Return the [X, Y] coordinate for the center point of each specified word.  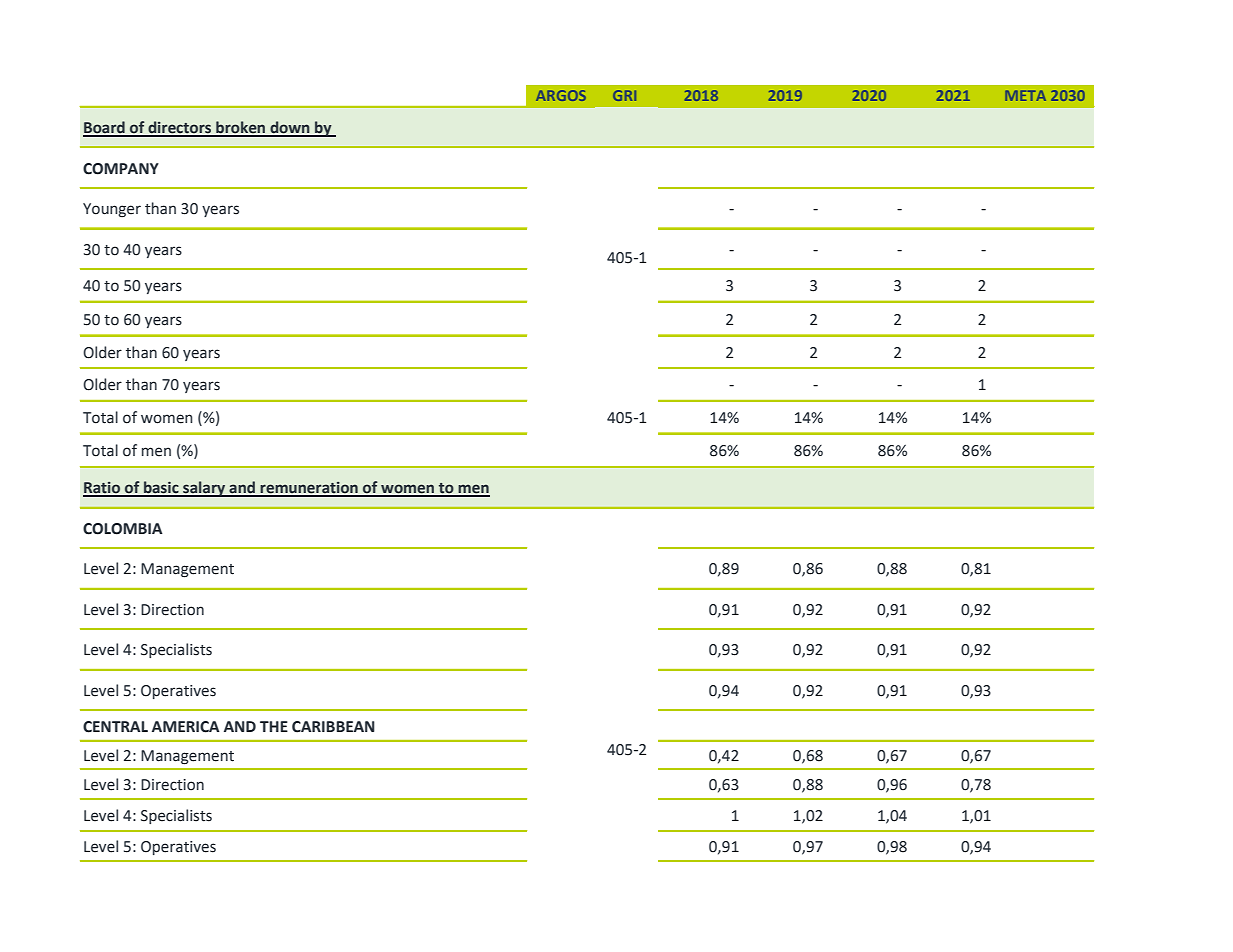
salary [204, 489]
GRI [624, 95]
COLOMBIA [123, 529]
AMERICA [186, 727]
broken [241, 128]
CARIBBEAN [333, 727]
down [290, 128]
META [1025, 95]
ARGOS [561, 95]
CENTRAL [115, 727]
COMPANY [121, 169]
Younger [112, 210]
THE [274, 726]
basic [161, 488]
